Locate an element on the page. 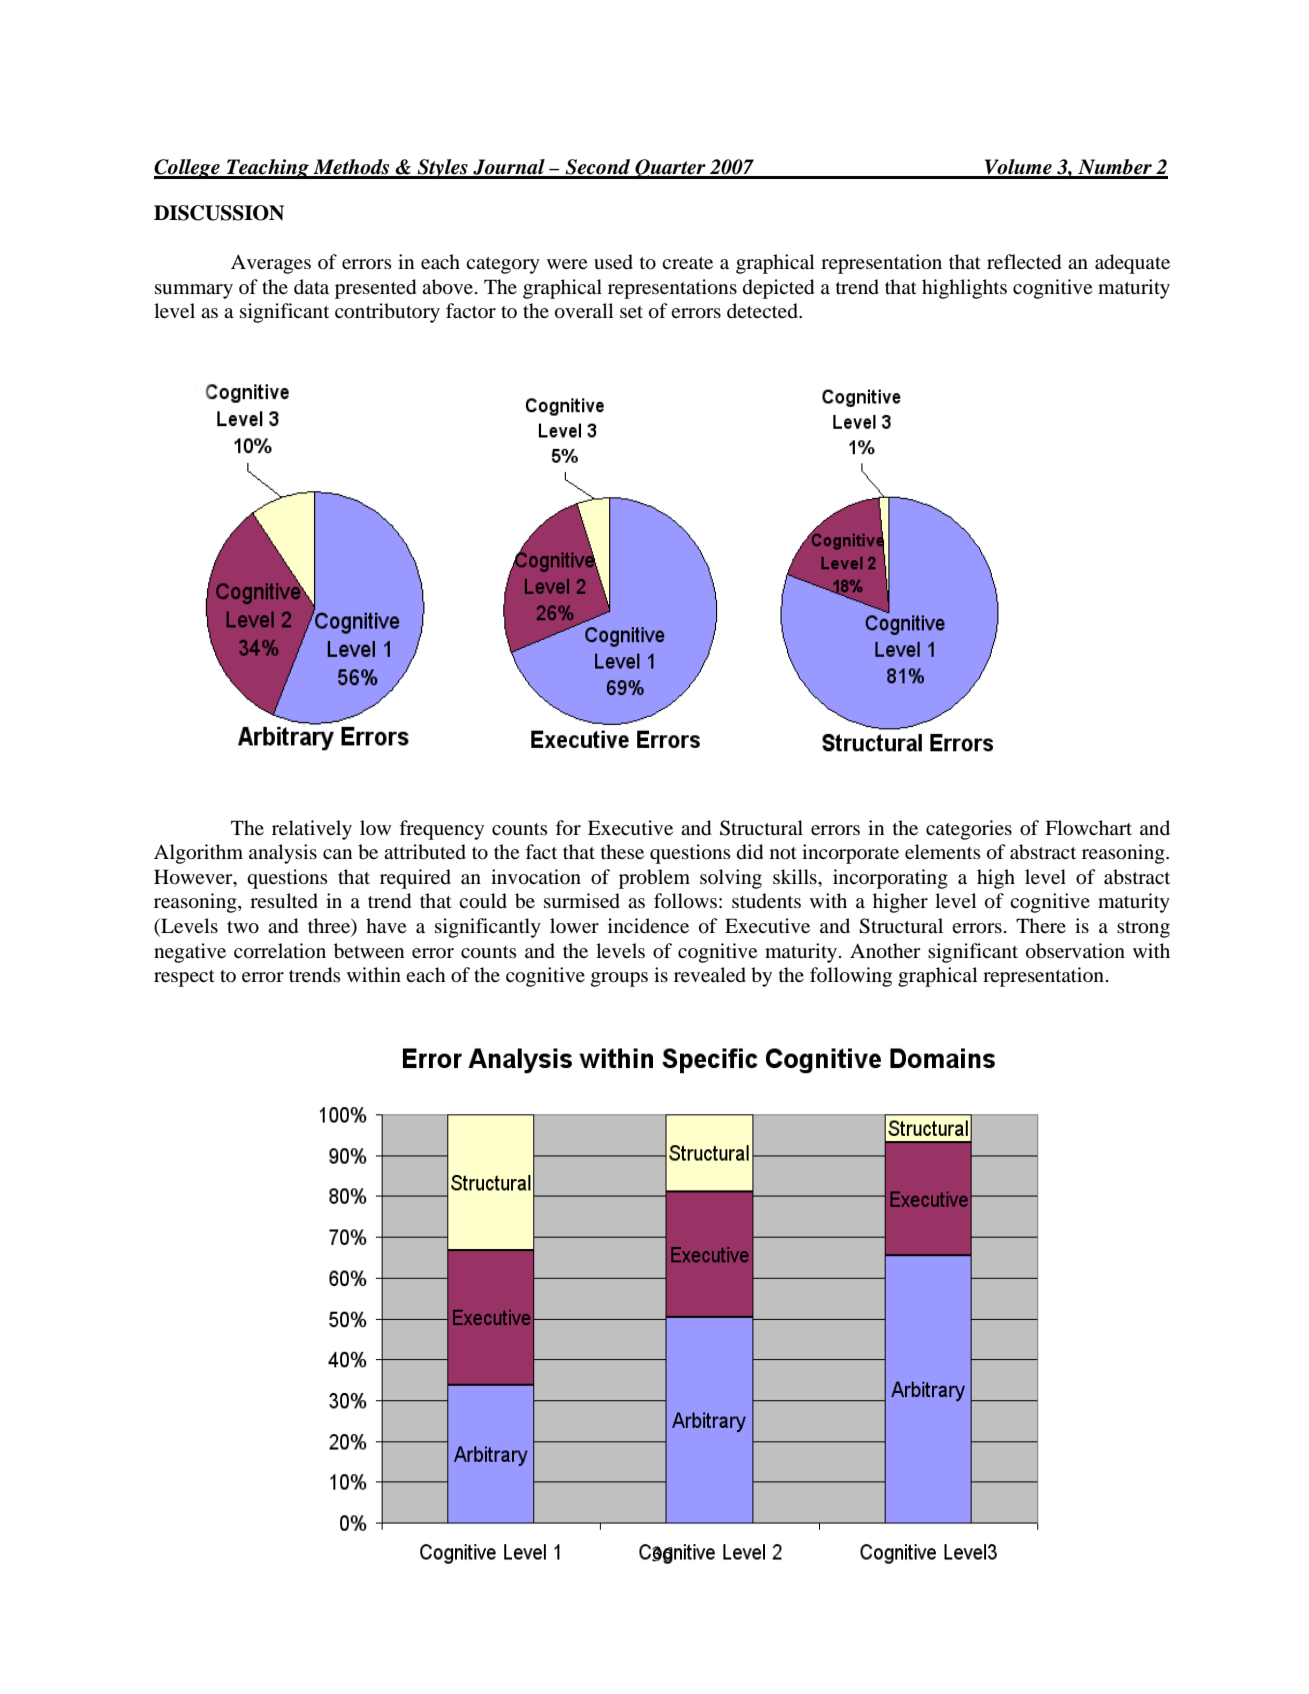 This page has height=1694, width=1309. reflected is located at coordinates (1024, 262).
